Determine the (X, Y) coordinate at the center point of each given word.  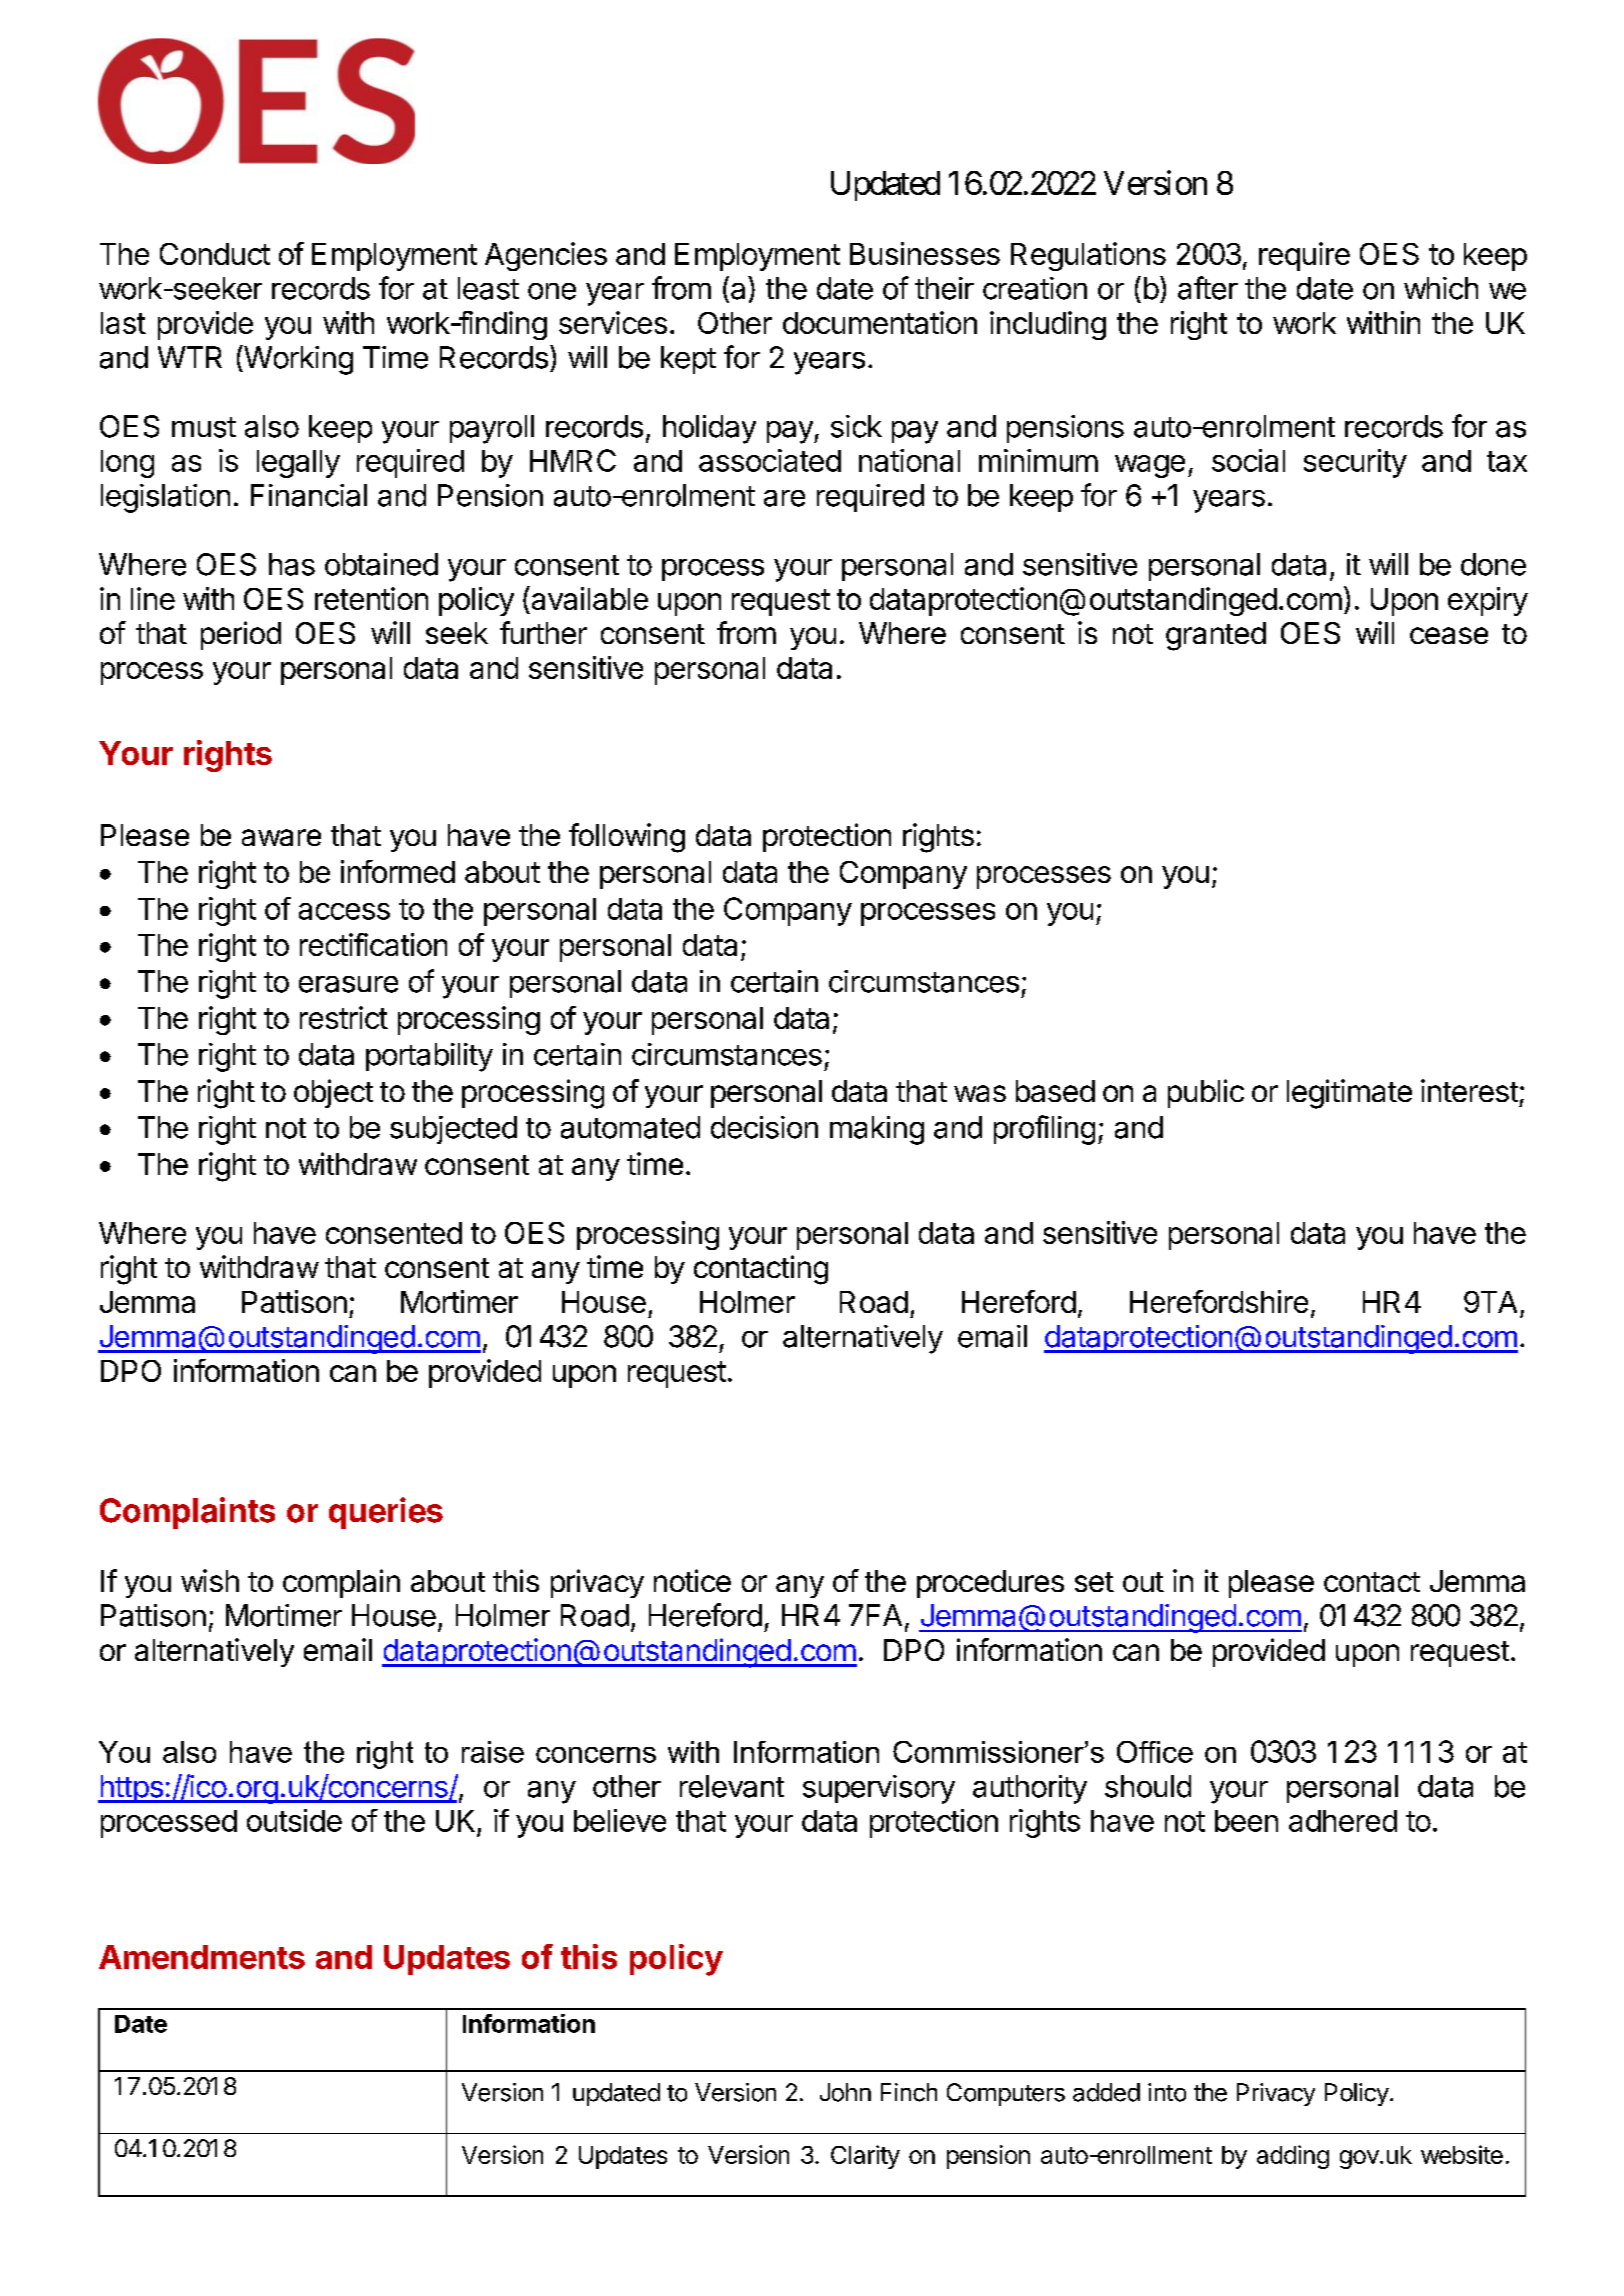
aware (281, 837)
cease (1449, 635)
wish (210, 1580)
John (845, 2092)
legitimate (1349, 1094)
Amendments (202, 1957)
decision (764, 1127)
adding (1293, 2157)
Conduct (215, 254)
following (627, 838)
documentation (880, 322)
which (1441, 288)
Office (1155, 1752)
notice (692, 1580)
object (333, 1093)
